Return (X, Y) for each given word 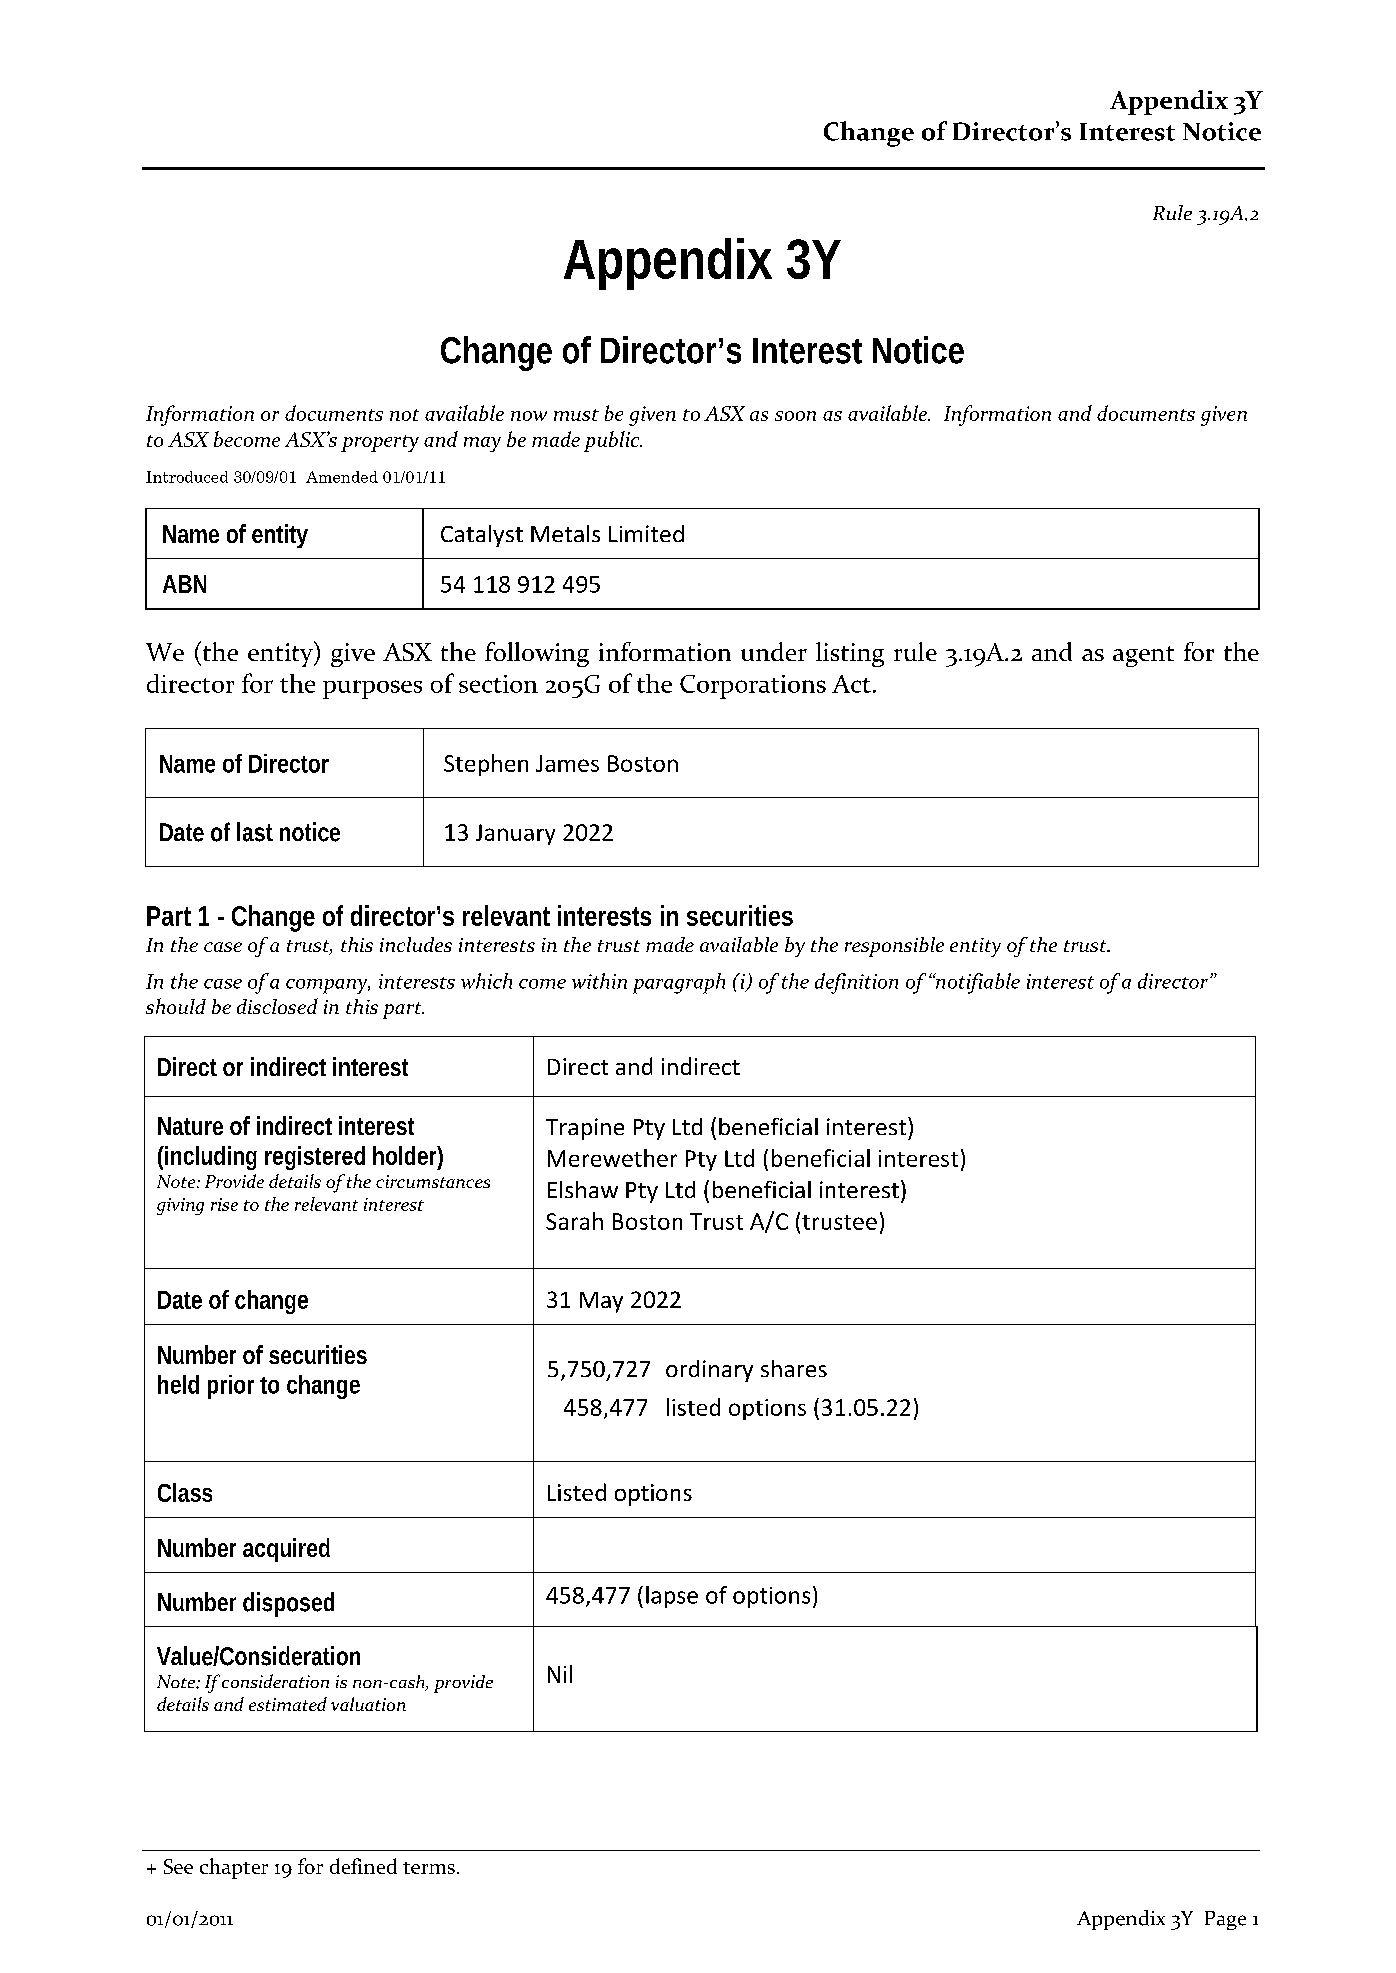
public (613, 441)
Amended (342, 477)
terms (429, 1868)
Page (1225, 1920)
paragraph (679, 983)
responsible (894, 947)
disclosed (277, 1006)
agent (1143, 656)
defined (363, 1866)
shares (794, 1368)
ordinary (709, 1371)
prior (231, 1387)
